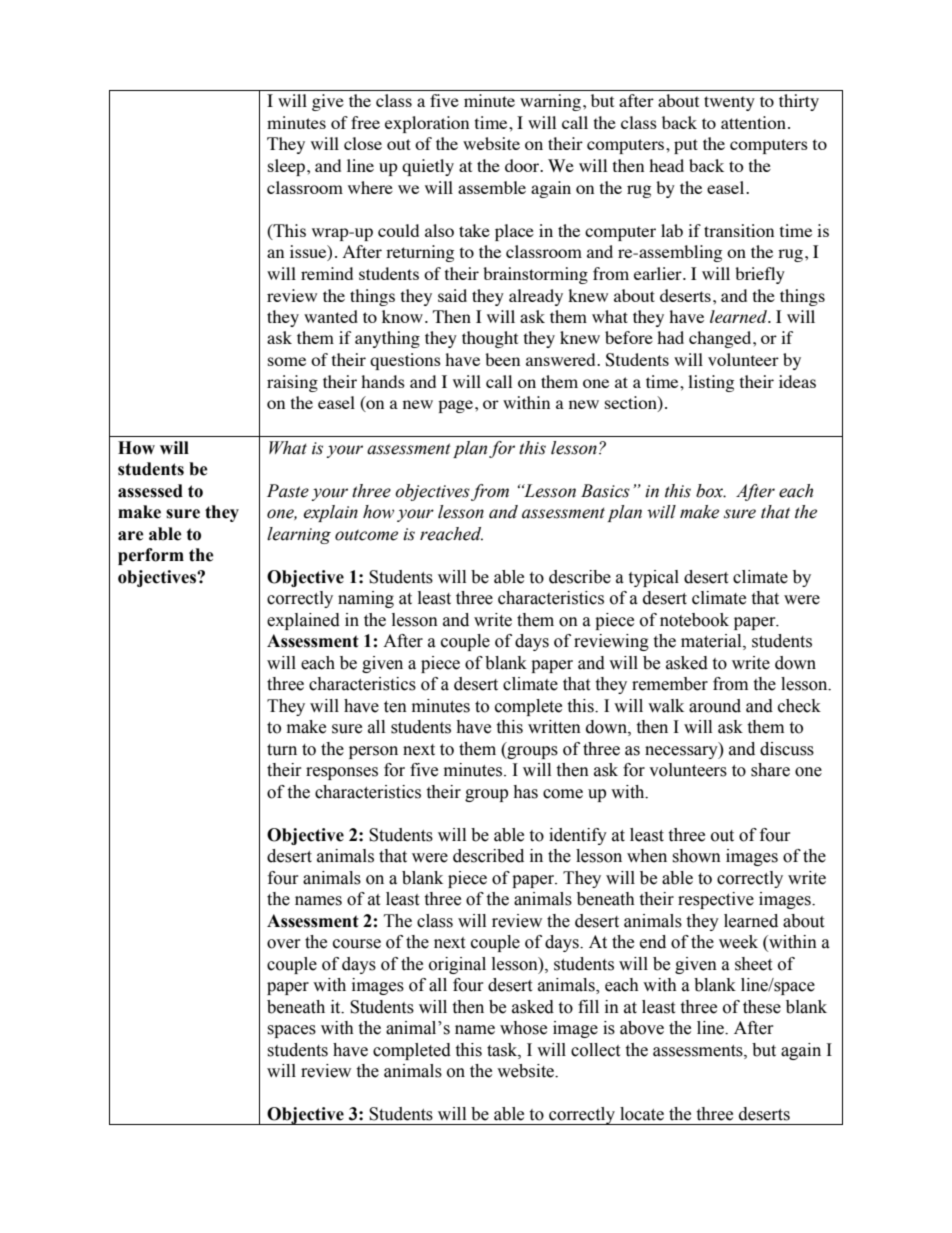 The width and height of the screenshot is (952, 1233). Describe the element at coordinates (753, 122) in the screenshot. I see `attention` at that location.
